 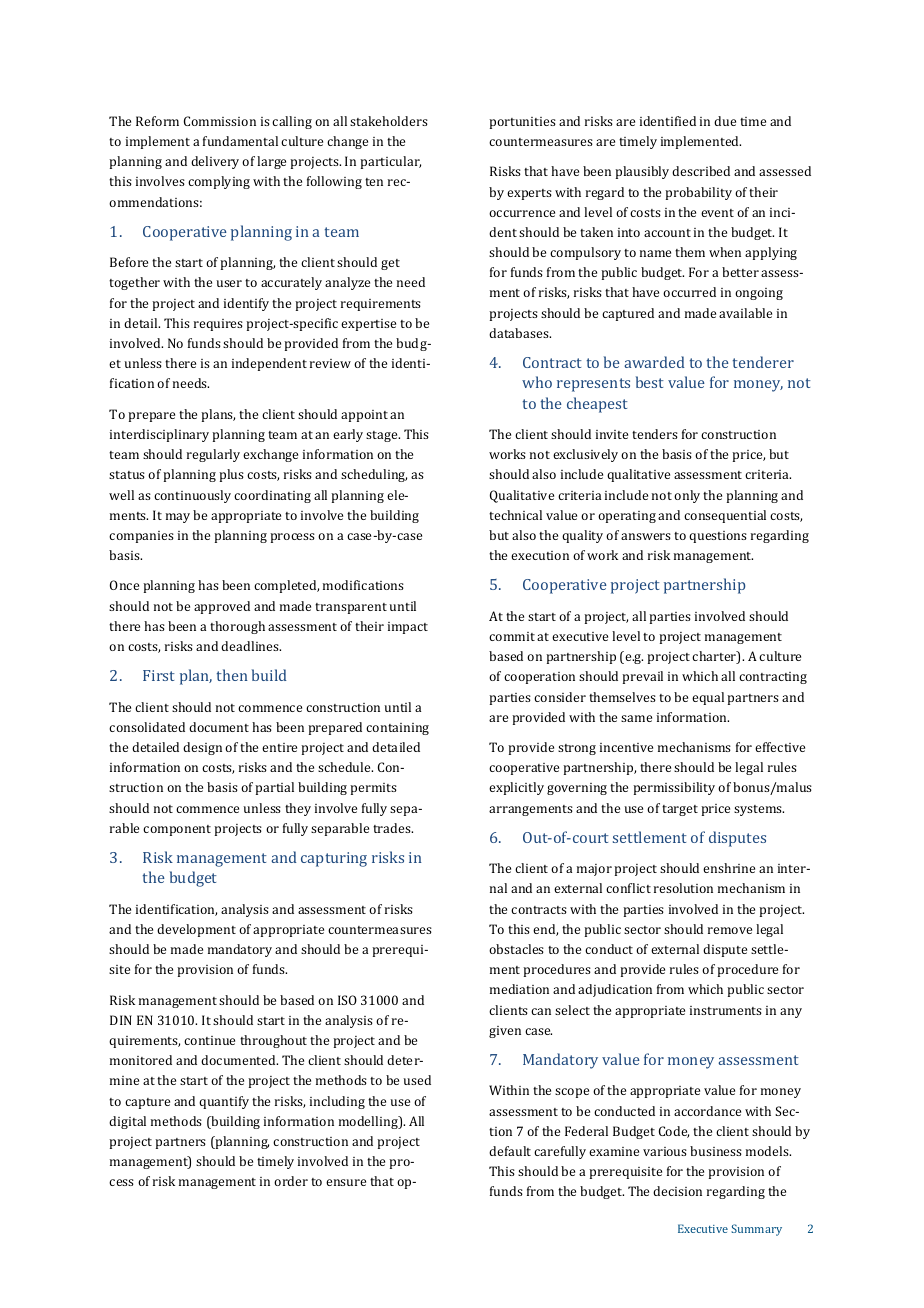 I want to click on equal, so click(x=708, y=698).
